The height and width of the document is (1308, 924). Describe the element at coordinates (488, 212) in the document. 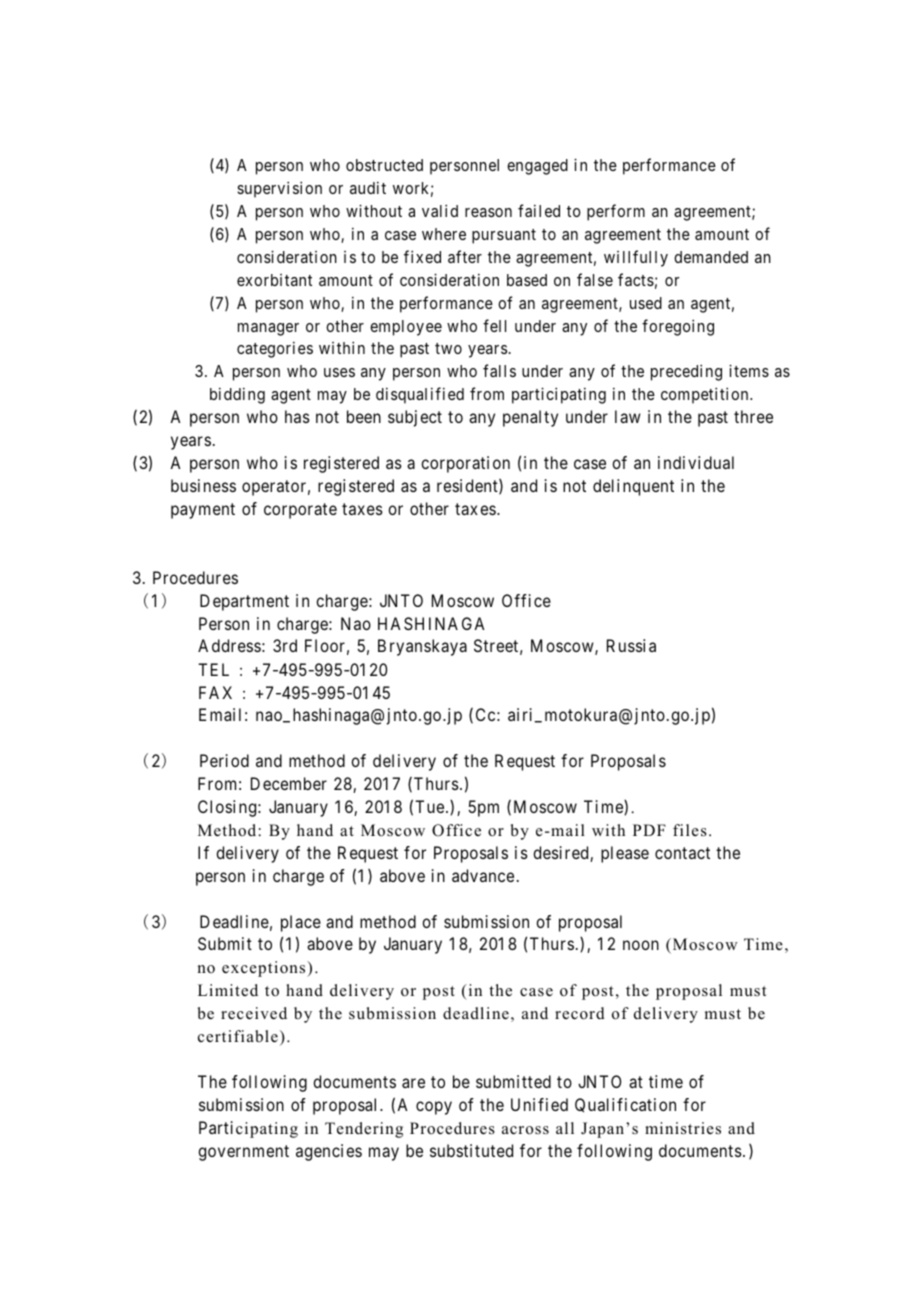

I see `reason` at that location.
